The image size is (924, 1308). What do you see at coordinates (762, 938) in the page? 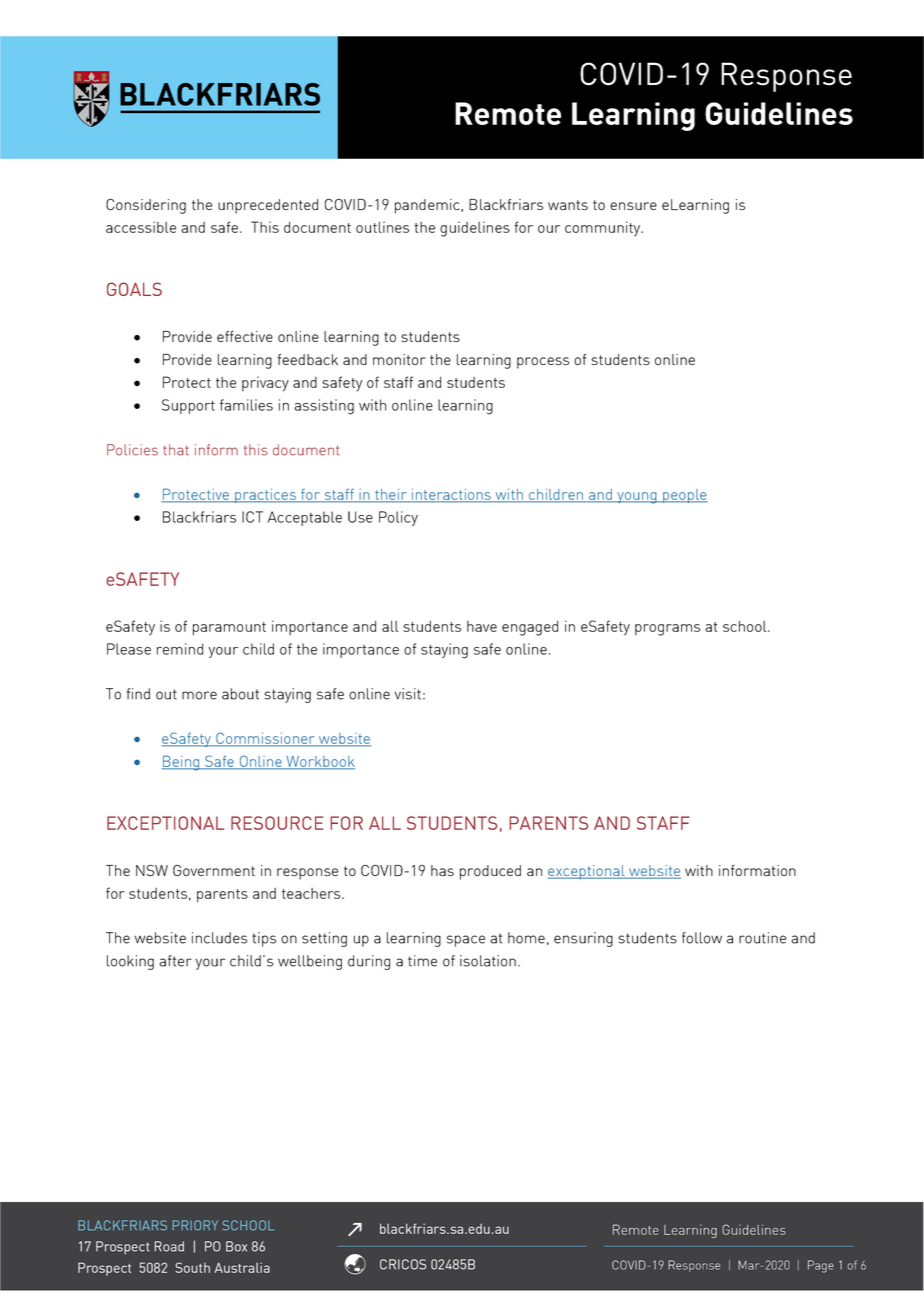
I see `routine` at bounding box center [762, 938].
